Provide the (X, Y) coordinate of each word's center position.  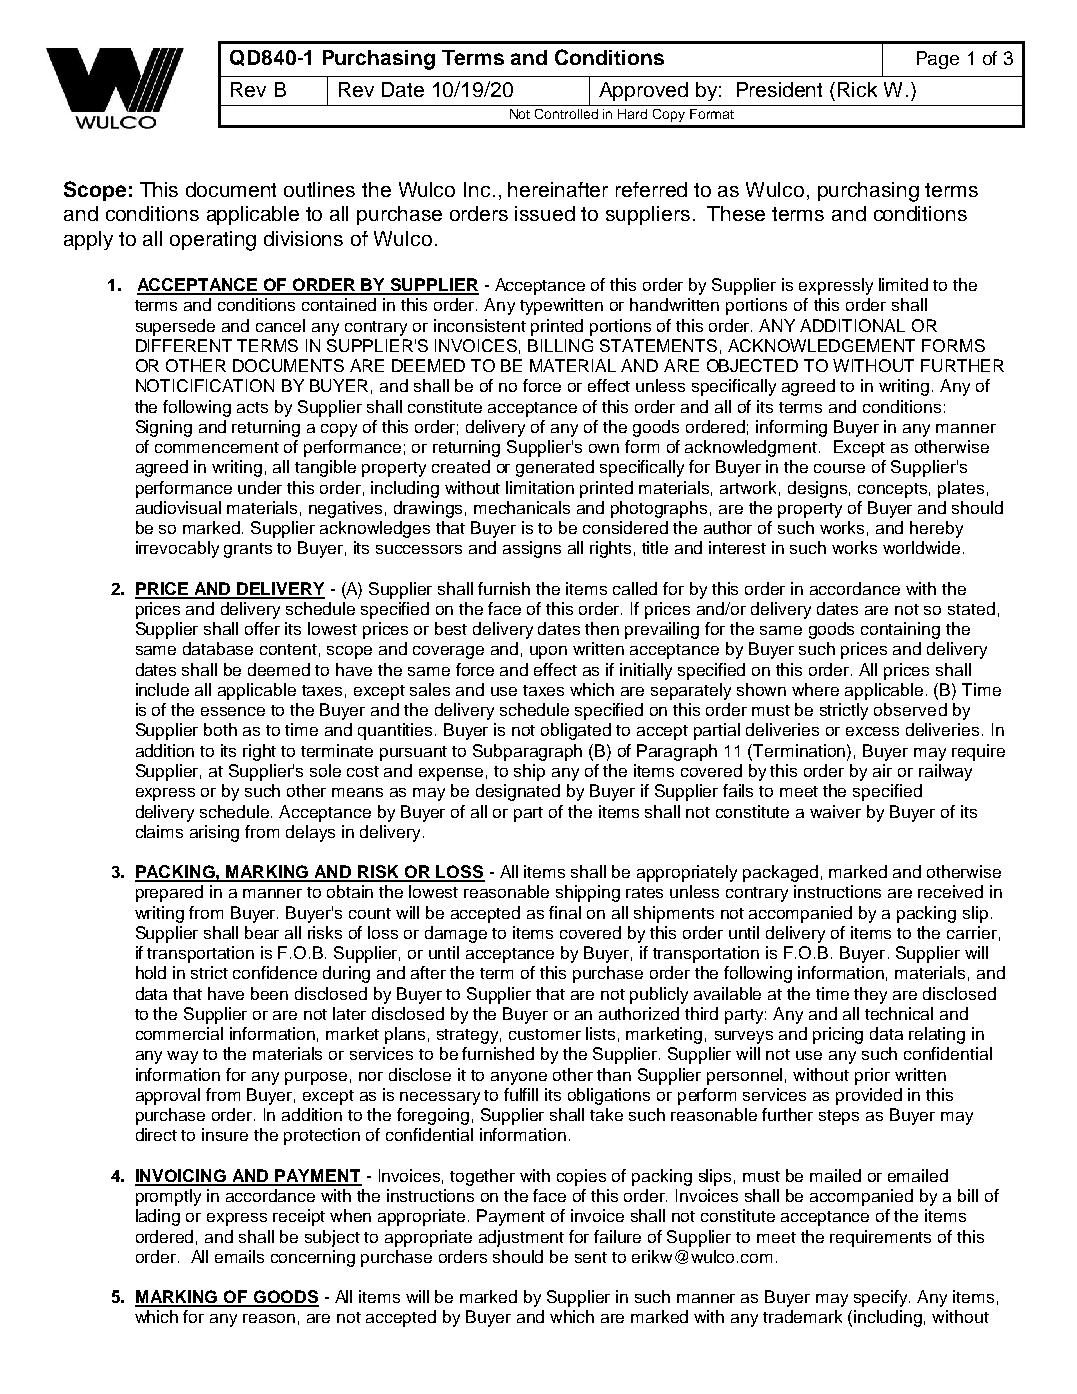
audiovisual (178, 507)
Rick (857, 89)
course (839, 468)
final (565, 912)
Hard (632, 114)
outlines (319, 189)
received (950, 891)
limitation (540, 487)
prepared (169, 893)
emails (239, 1256)
